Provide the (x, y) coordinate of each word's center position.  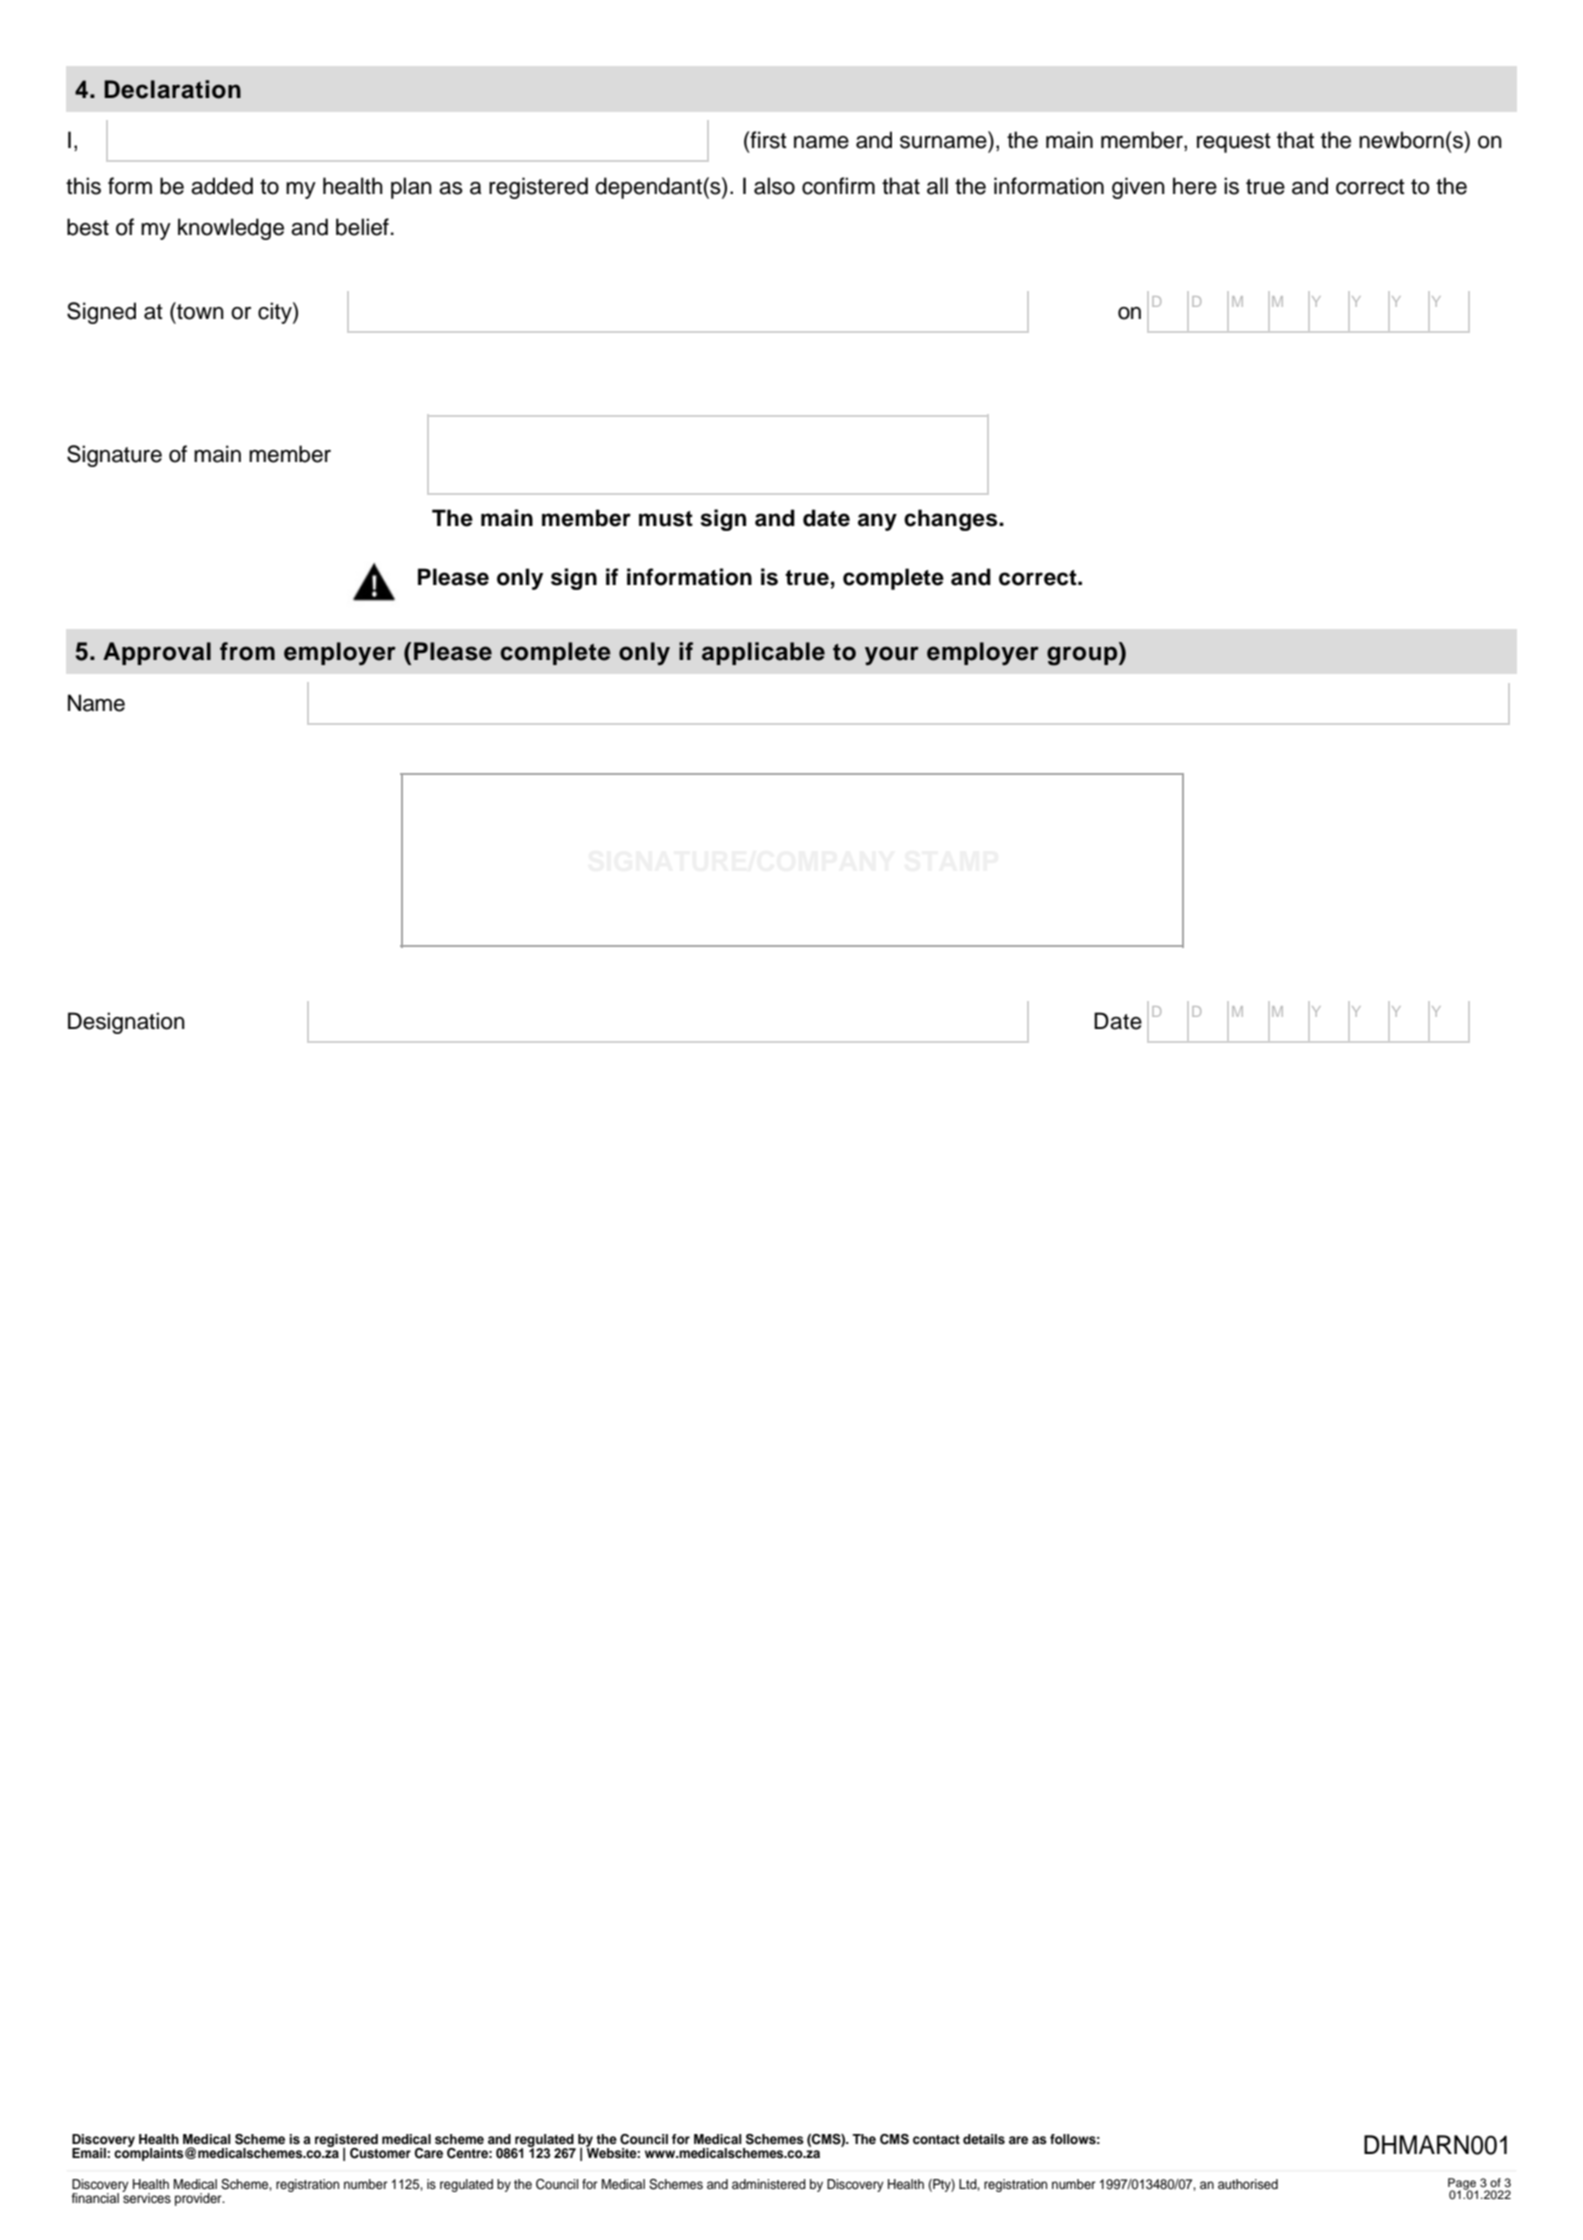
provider (199, 2199)
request (1234, 143)
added (222, 186)
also (774, 186)
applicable (763, 653)
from (247, 651)
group (1083, 656)
